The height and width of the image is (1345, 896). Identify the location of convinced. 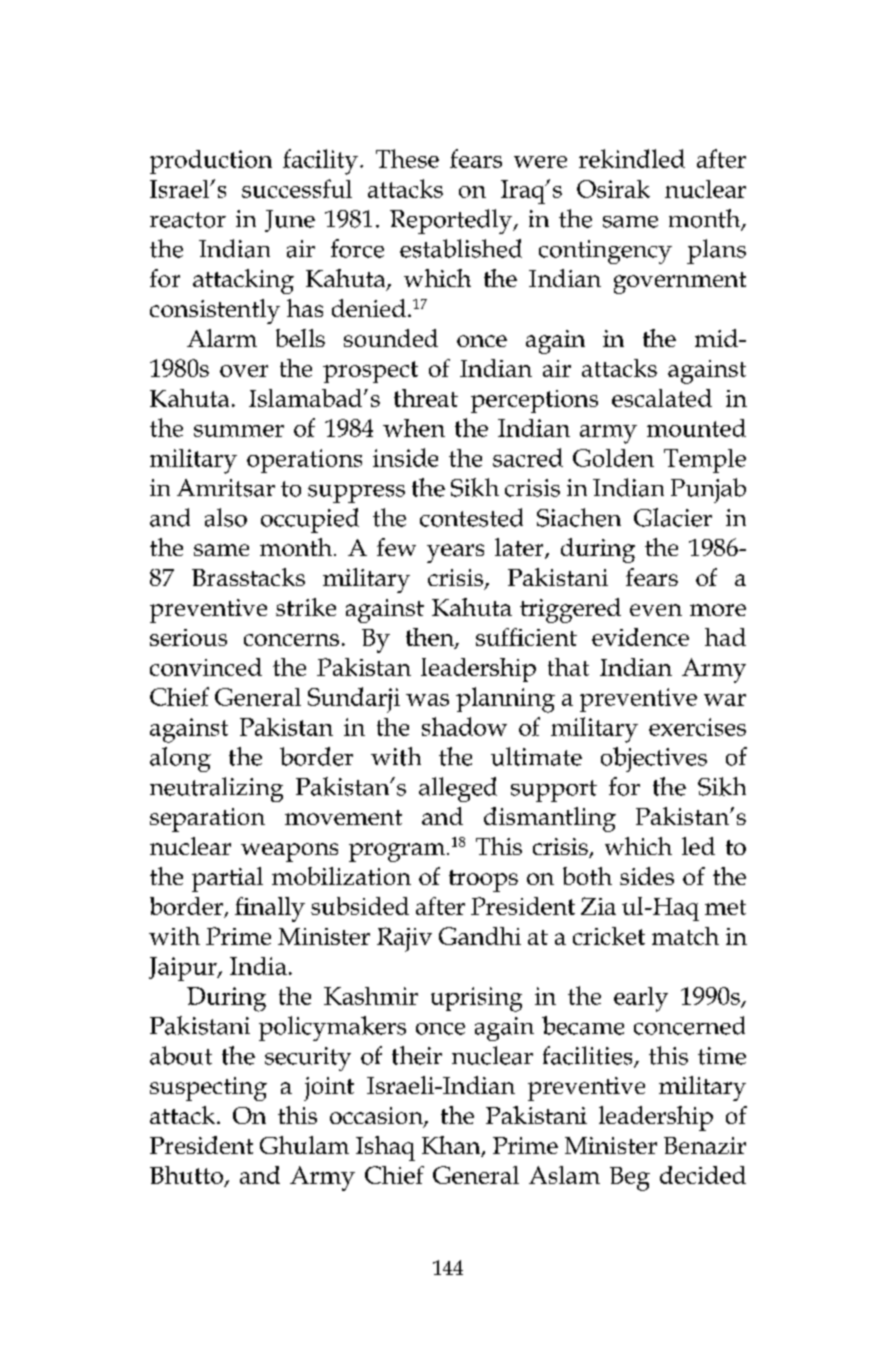
(206, 667).
